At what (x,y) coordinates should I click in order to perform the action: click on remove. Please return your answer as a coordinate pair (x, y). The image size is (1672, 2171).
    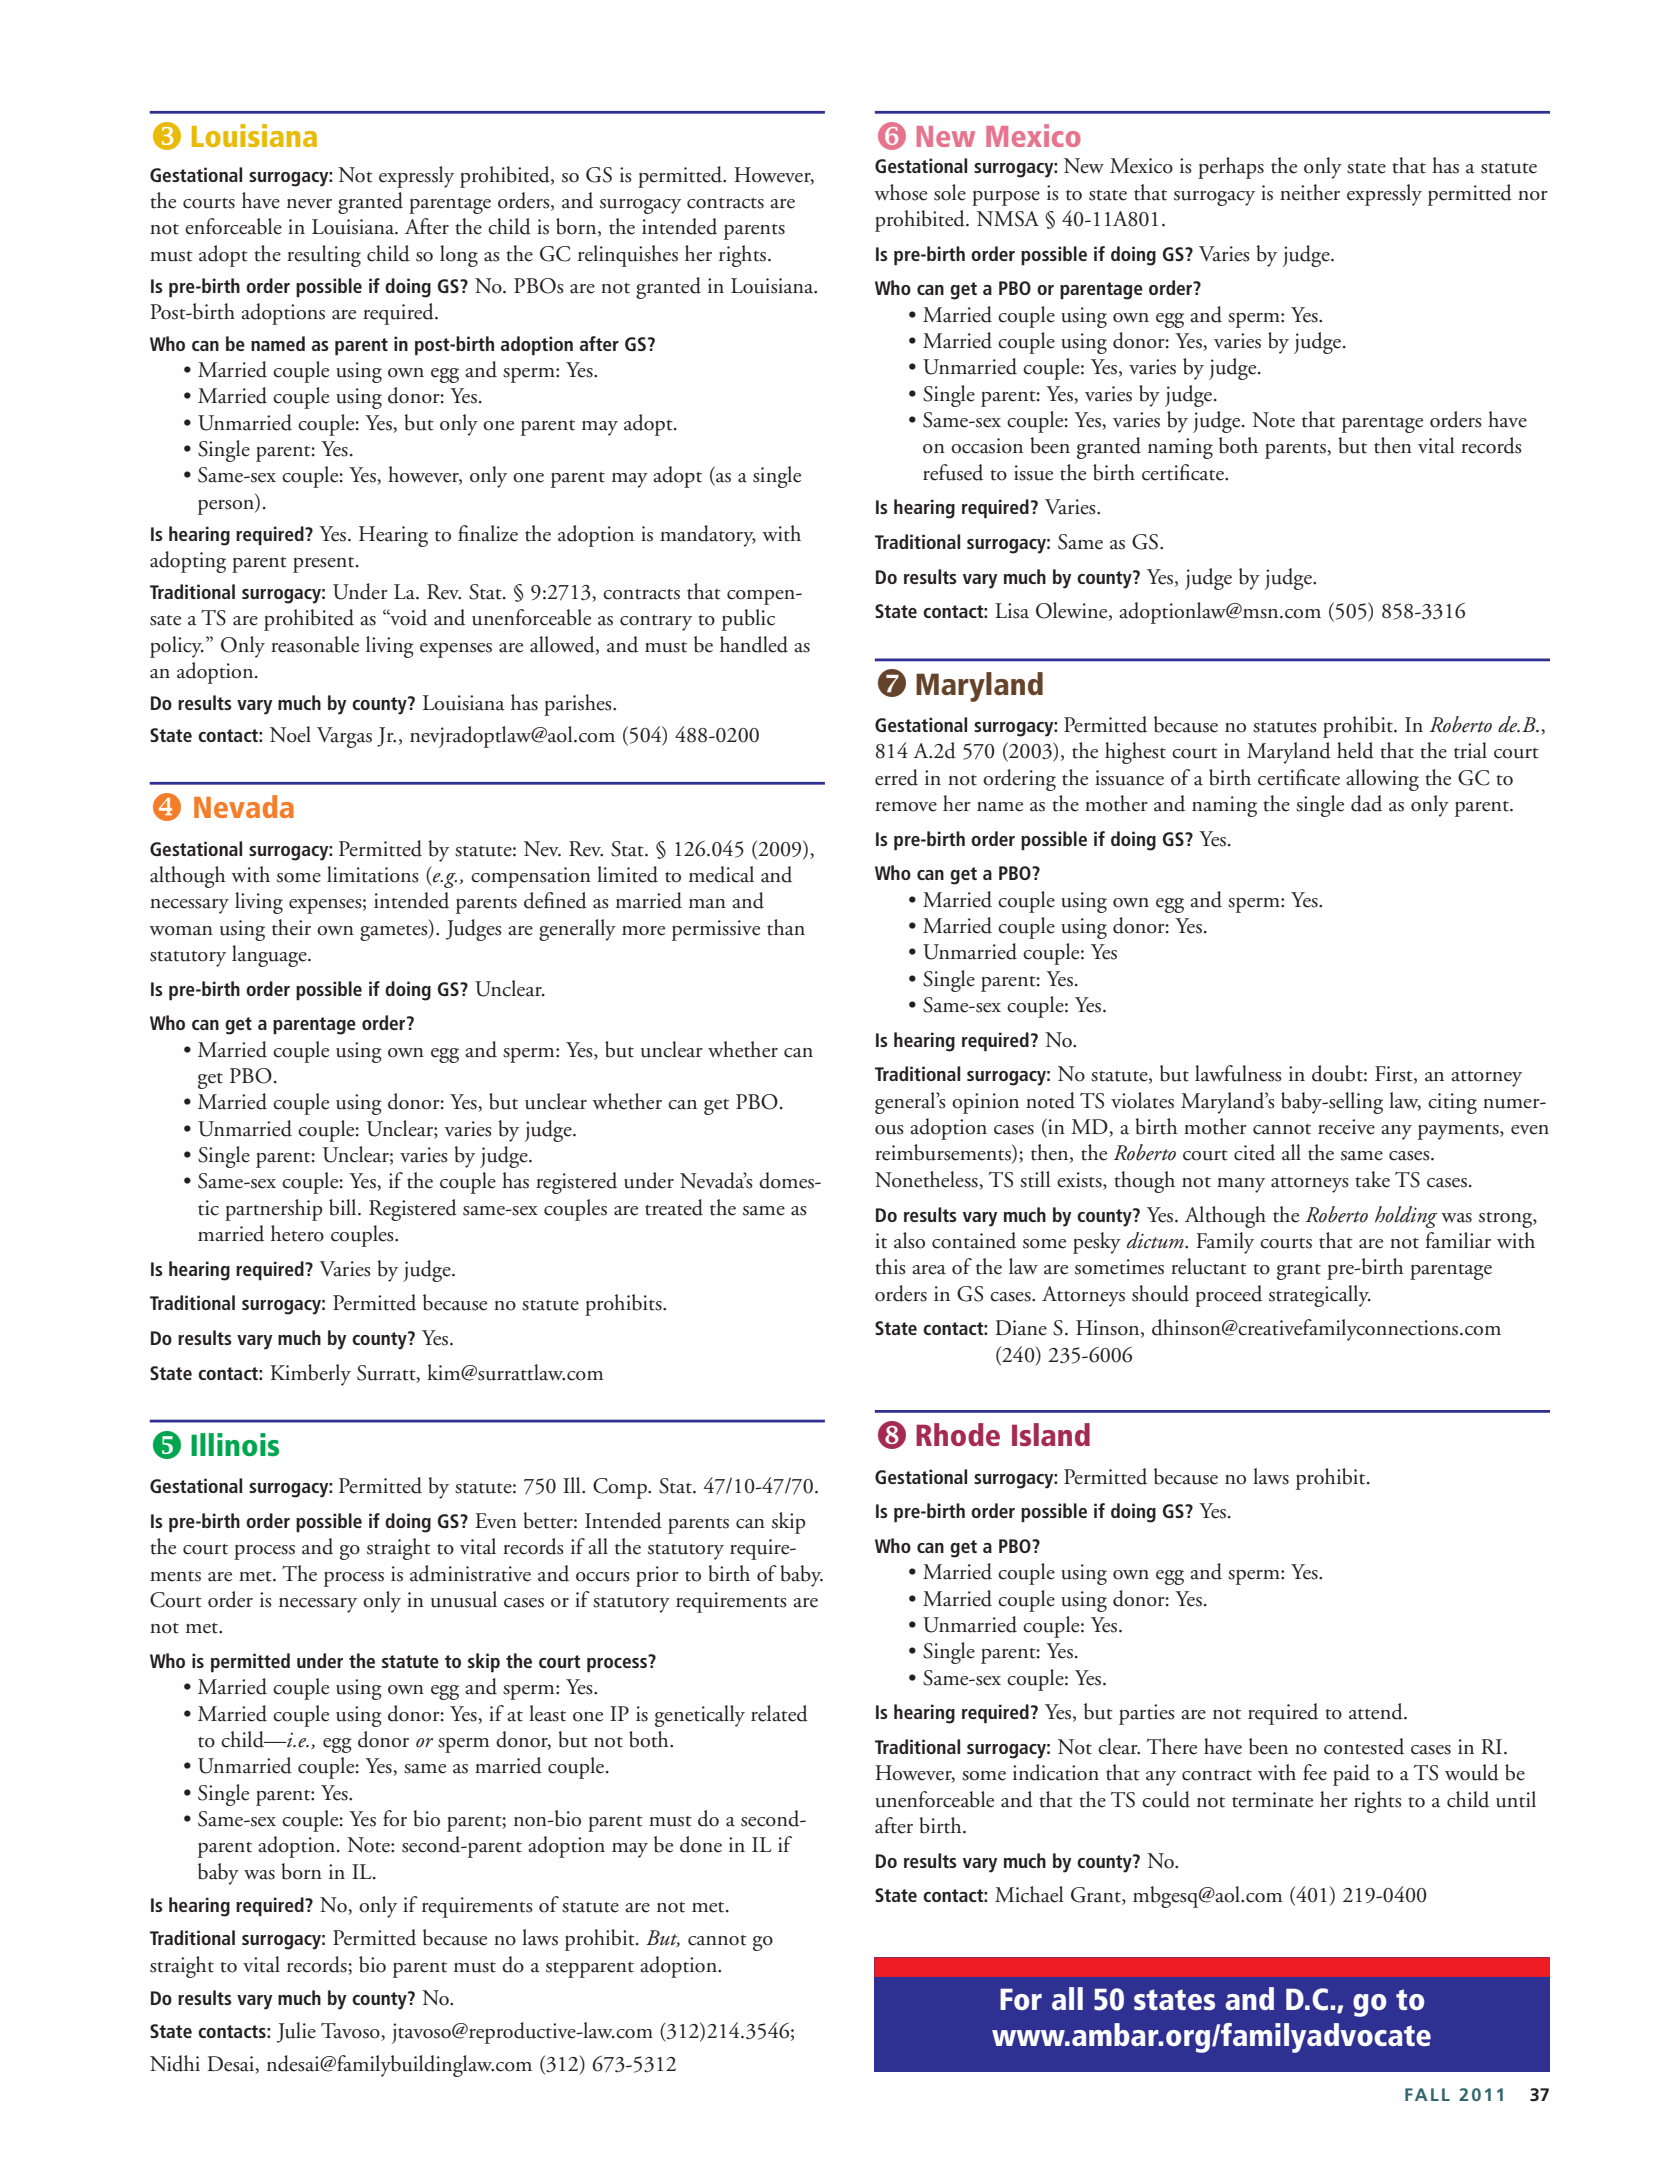
    Looking at the image, I should click on (906, 807).
